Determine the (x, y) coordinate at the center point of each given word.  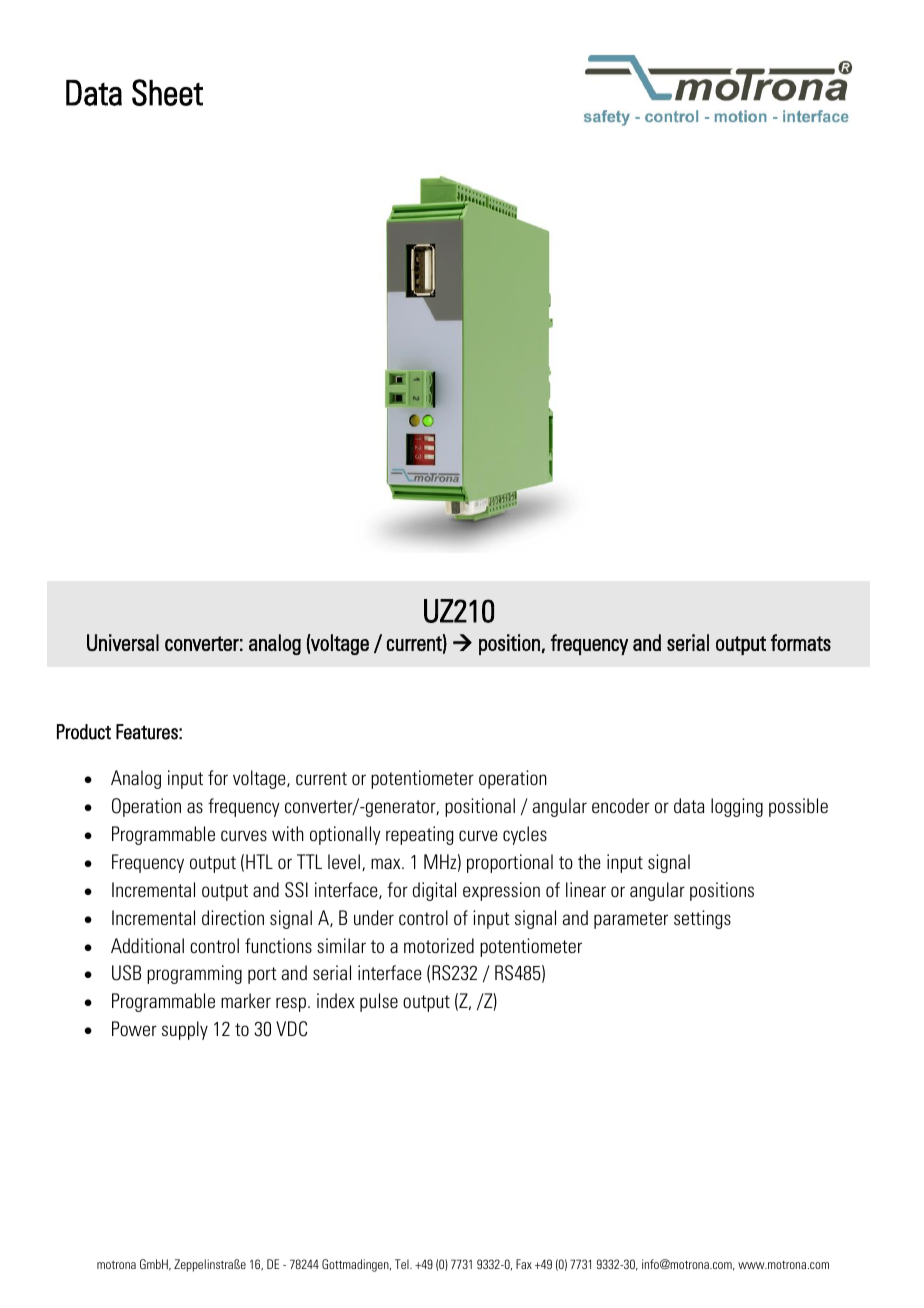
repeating (420, 835)
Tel (403, 1264)
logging (737, 807)
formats (801, 642)
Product (84, 732)
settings (702, 919)
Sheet (167, 92)
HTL (259, 861)
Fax (524, 1264)
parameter (631, 920)
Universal (123, 642)
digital (434, 891)
